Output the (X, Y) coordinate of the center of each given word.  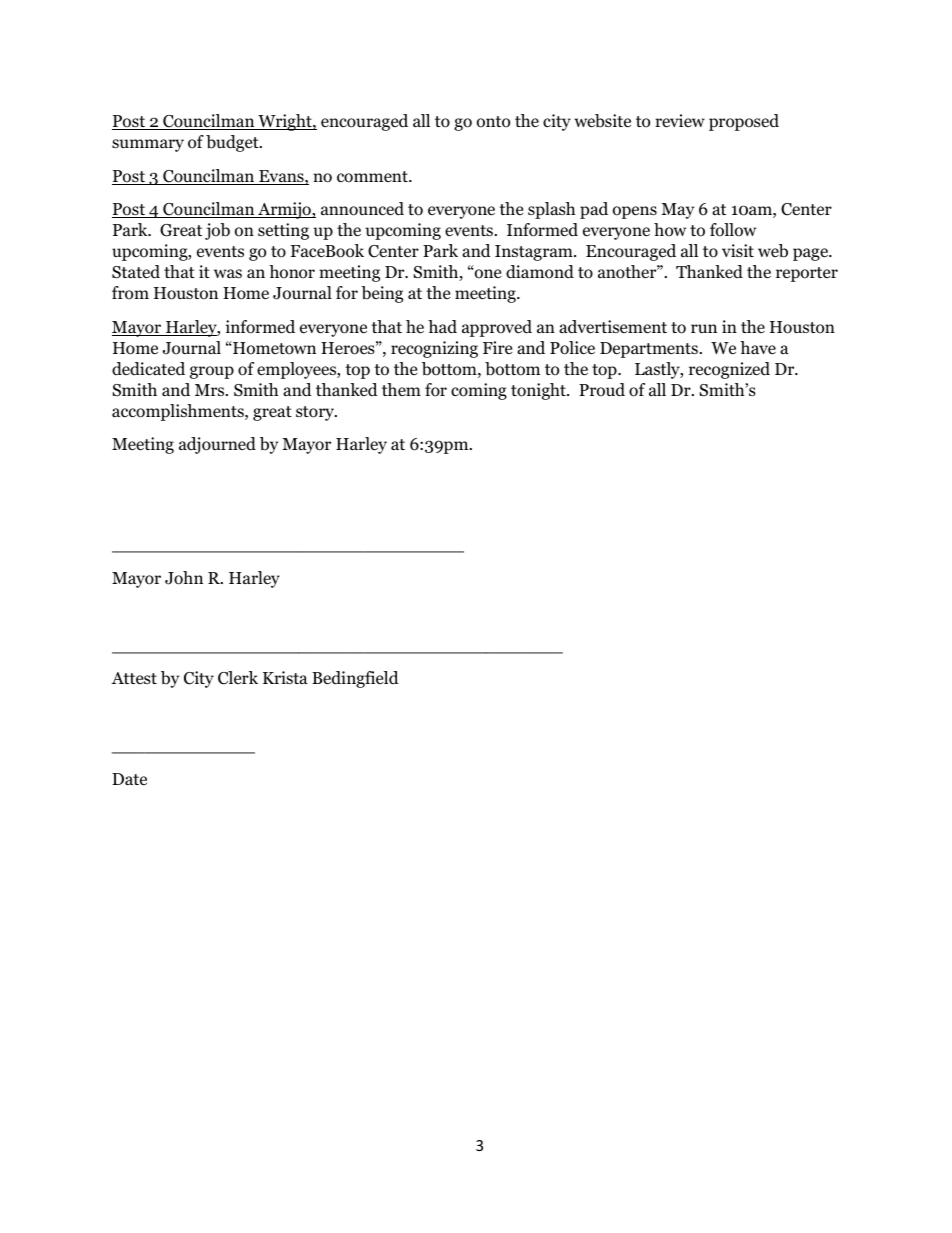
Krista (285, 677)
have (758, 347)
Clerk (238, 678)
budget (233, 143)
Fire (497, 347)
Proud (602, 390)
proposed (744, 122)
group (212, 372)
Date (129, 779)
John (184, 578)
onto (493, 122)
